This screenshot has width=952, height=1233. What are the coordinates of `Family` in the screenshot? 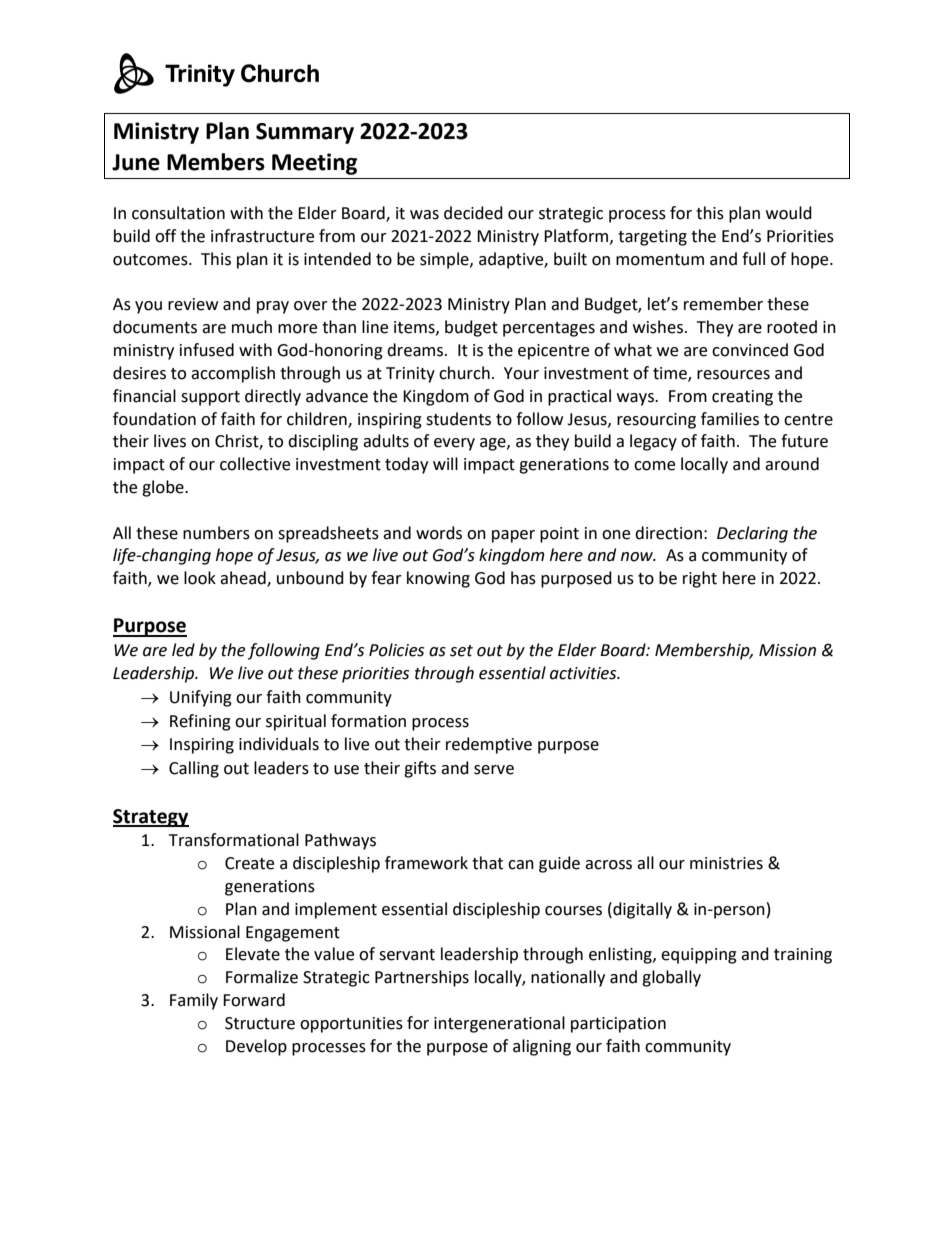 It's located at (194, 1001).
